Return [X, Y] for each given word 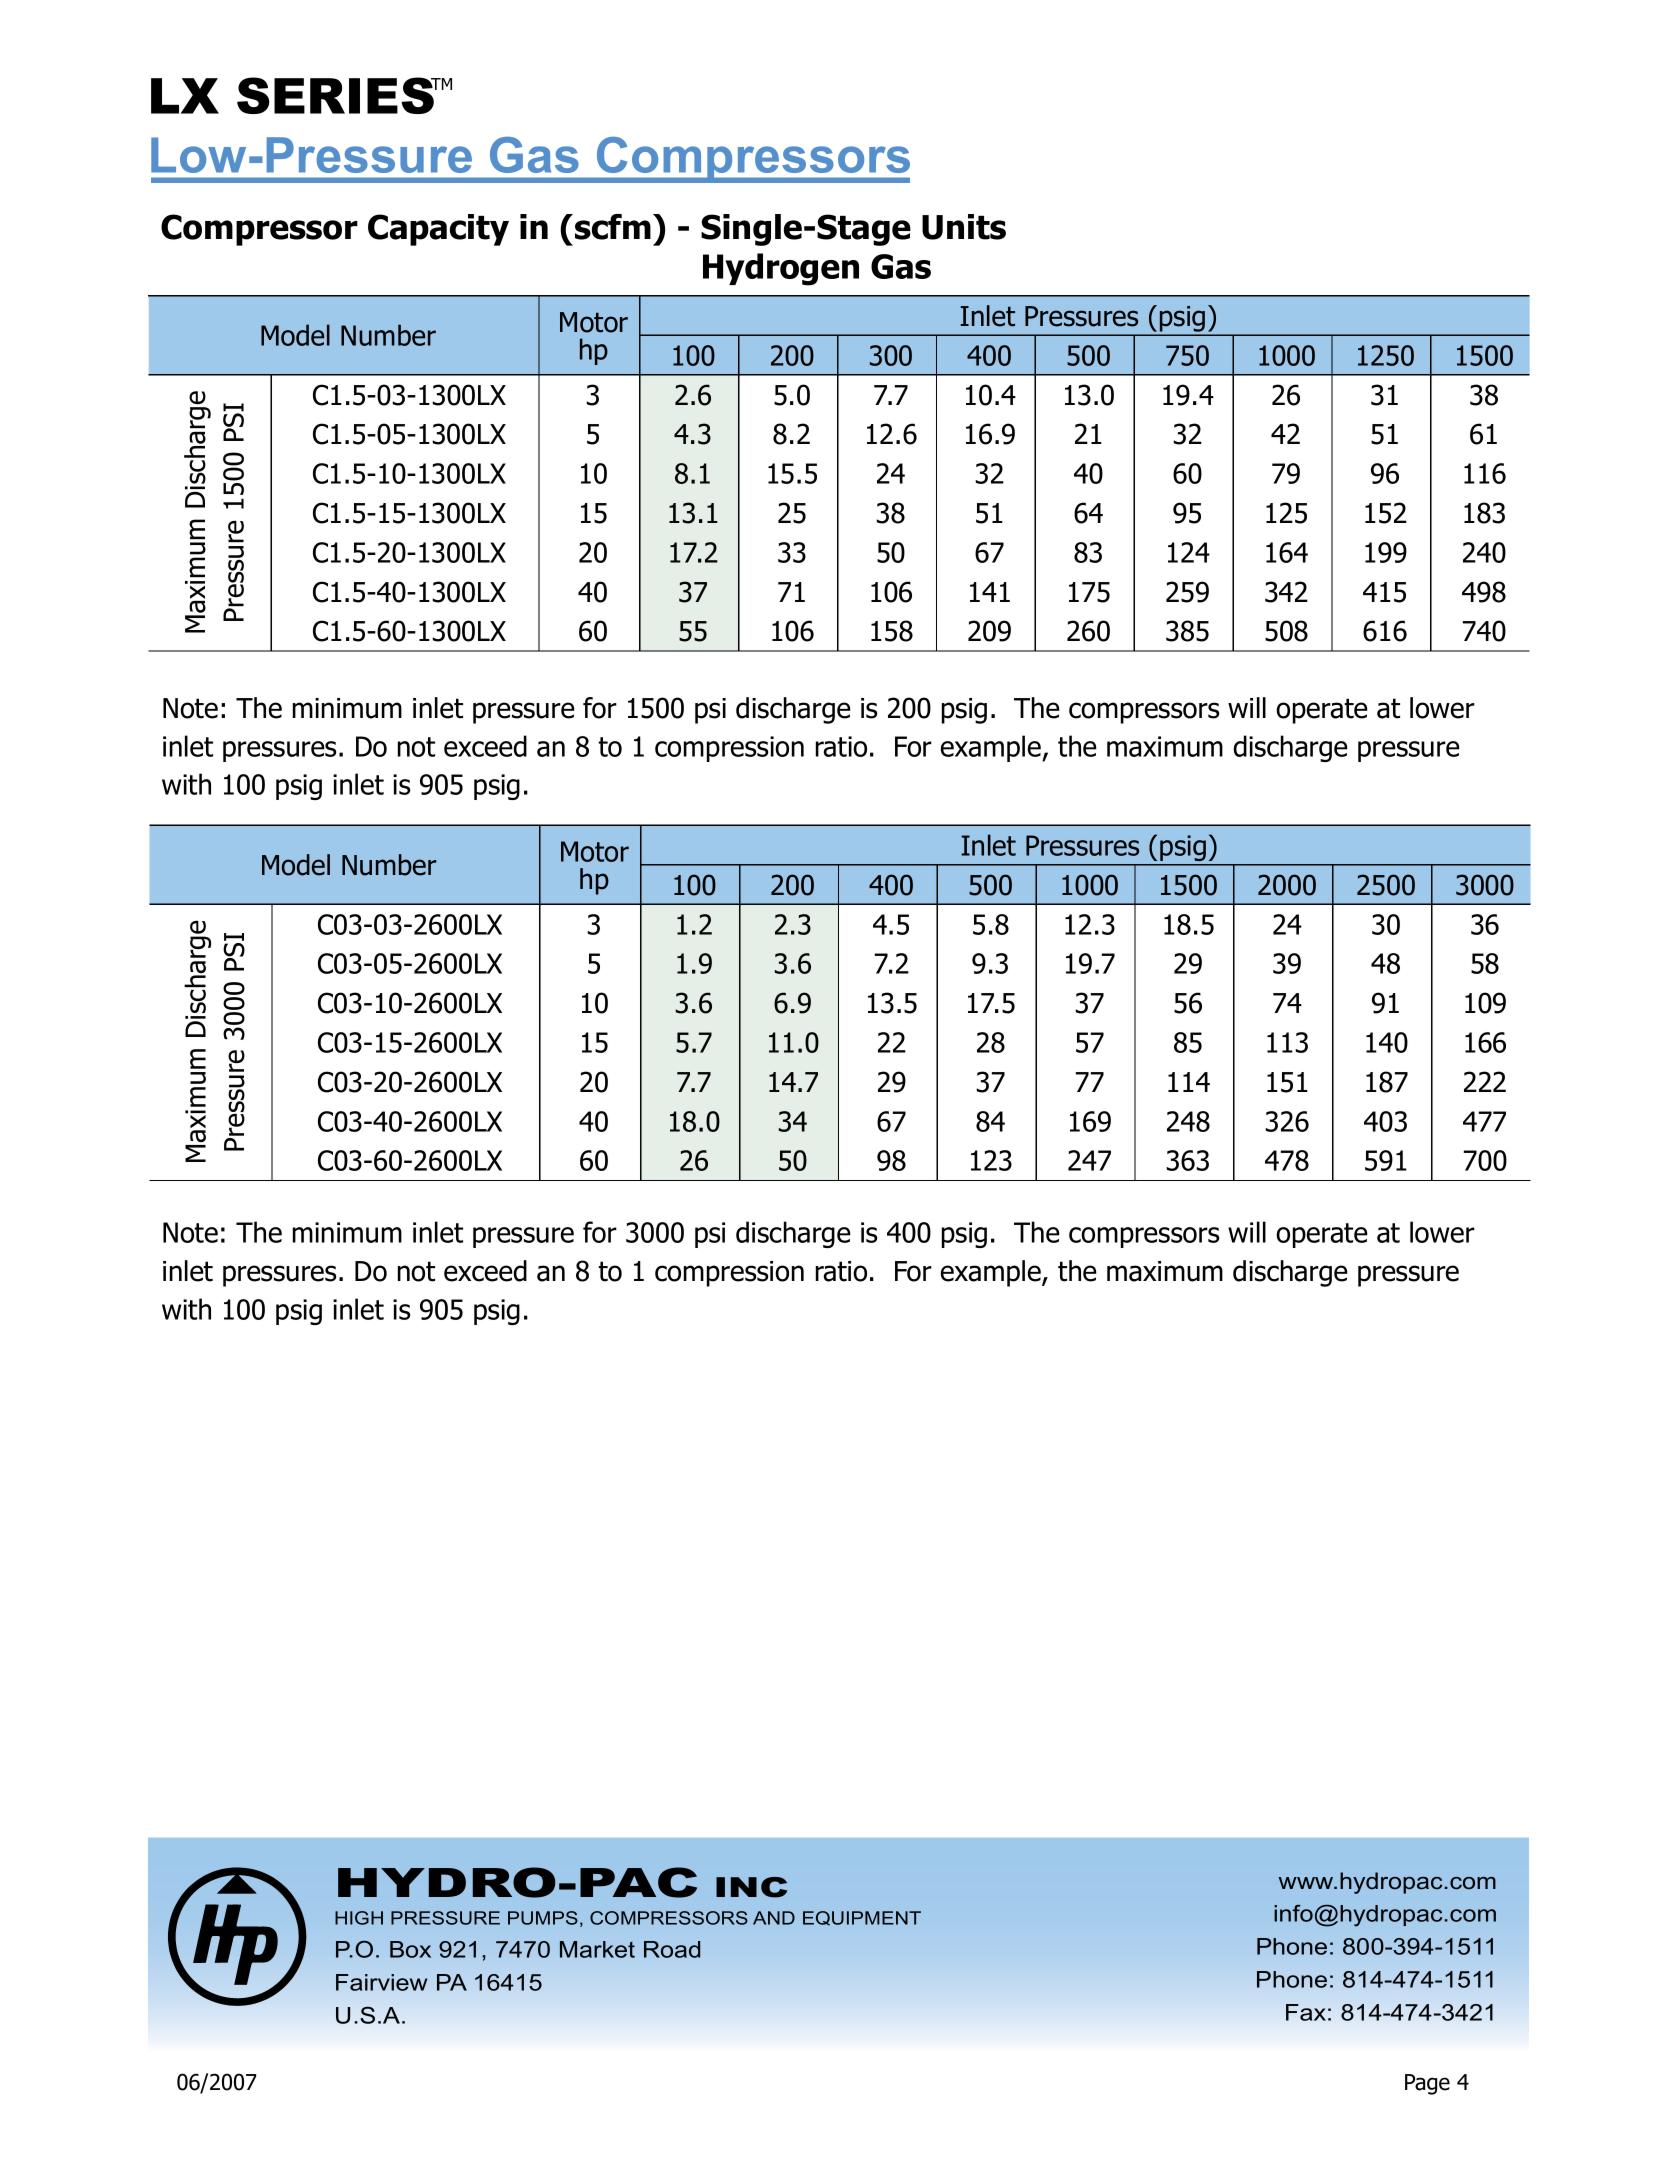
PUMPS [543, 1918]
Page [1427, 2084]
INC [751, 1887]
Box [410, 1949]
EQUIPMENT [862, 1918]
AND [774, 1918]
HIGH [359, 1918]
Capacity [438, 230]
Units [964, 227]
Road [672, 1949]
